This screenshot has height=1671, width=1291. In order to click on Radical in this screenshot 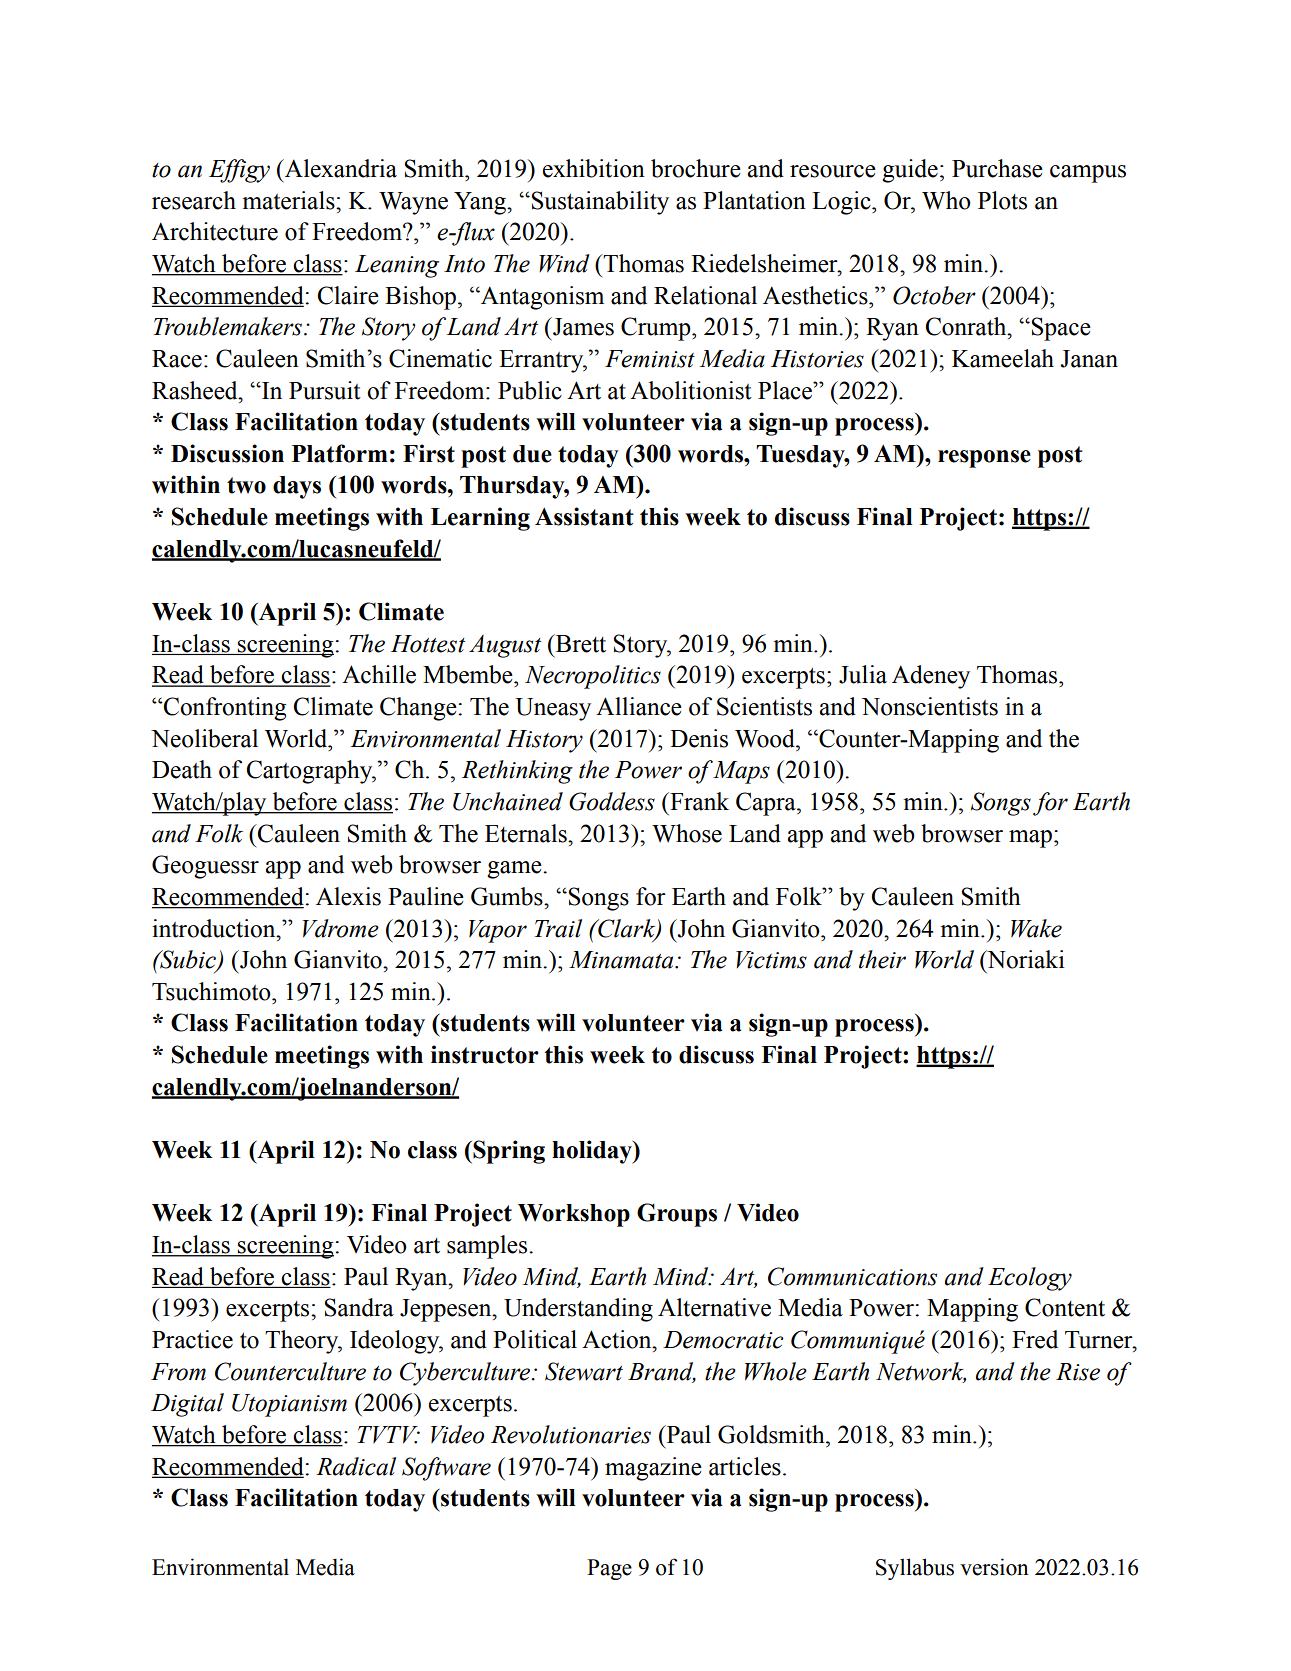, I will do `click(356, 1466)`.
